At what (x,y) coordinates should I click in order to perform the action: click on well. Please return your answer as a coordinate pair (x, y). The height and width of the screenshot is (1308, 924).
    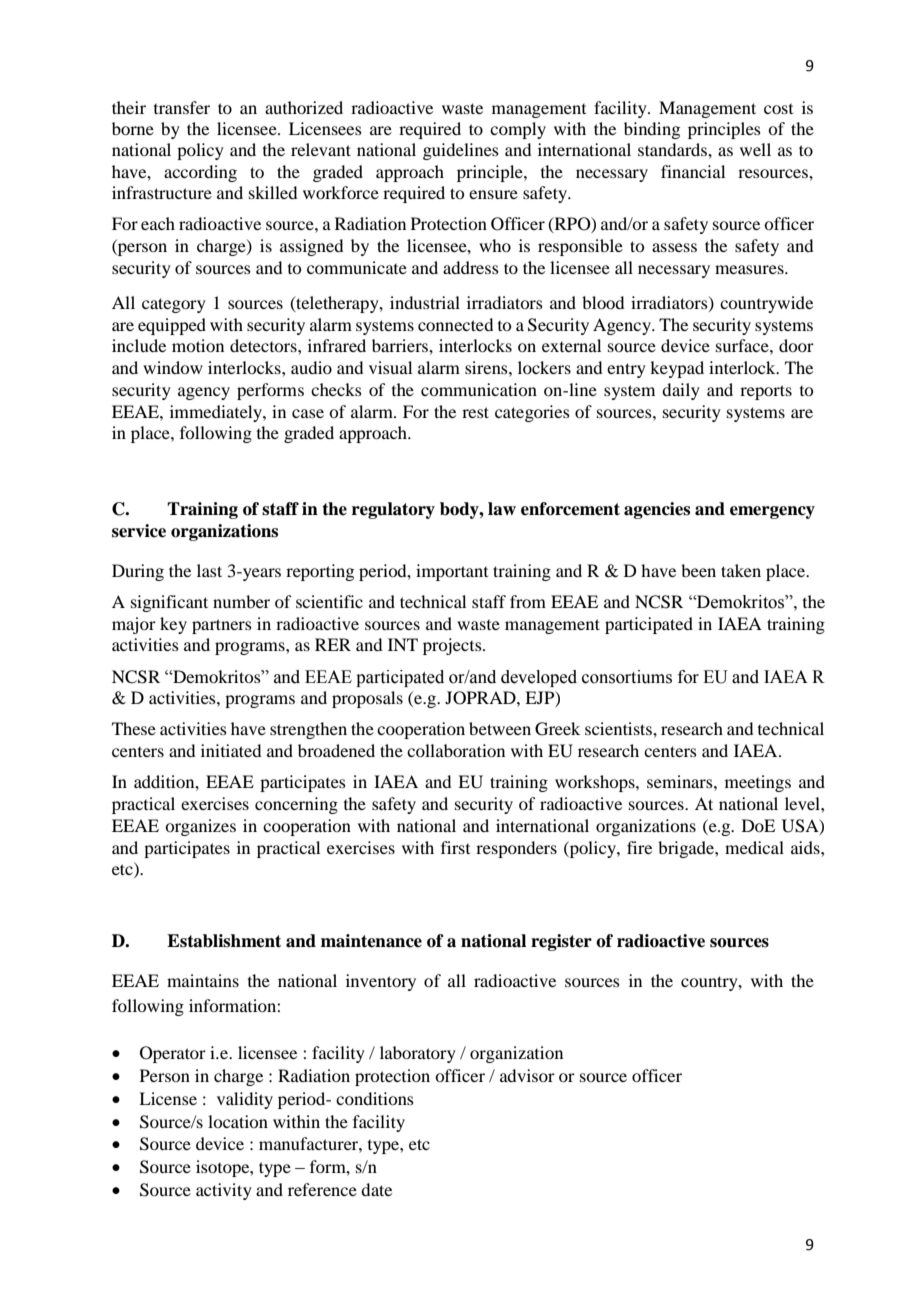
    Looking at the image, I should click on (755, 149).
